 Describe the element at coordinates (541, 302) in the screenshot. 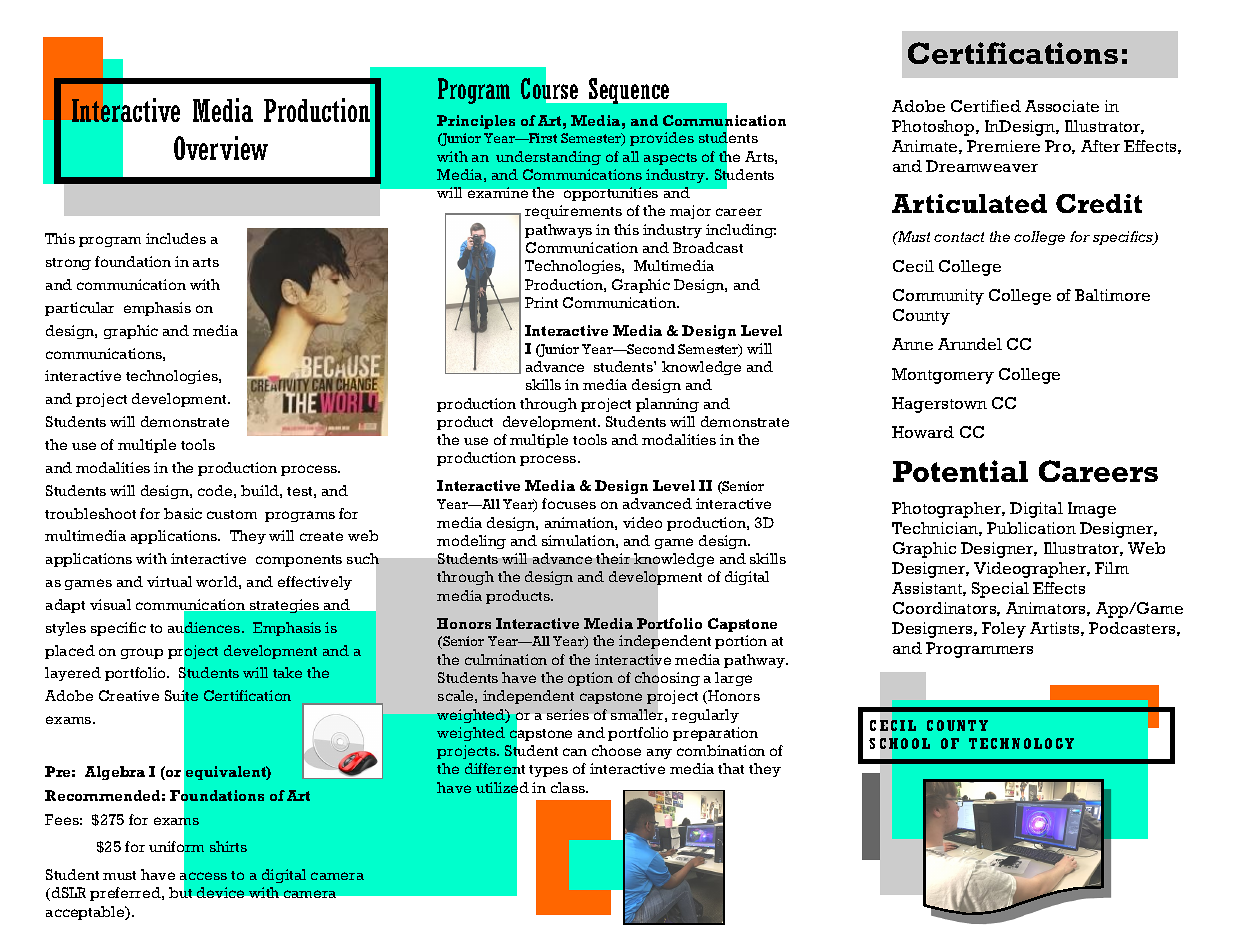

I see `Print` at that location.
